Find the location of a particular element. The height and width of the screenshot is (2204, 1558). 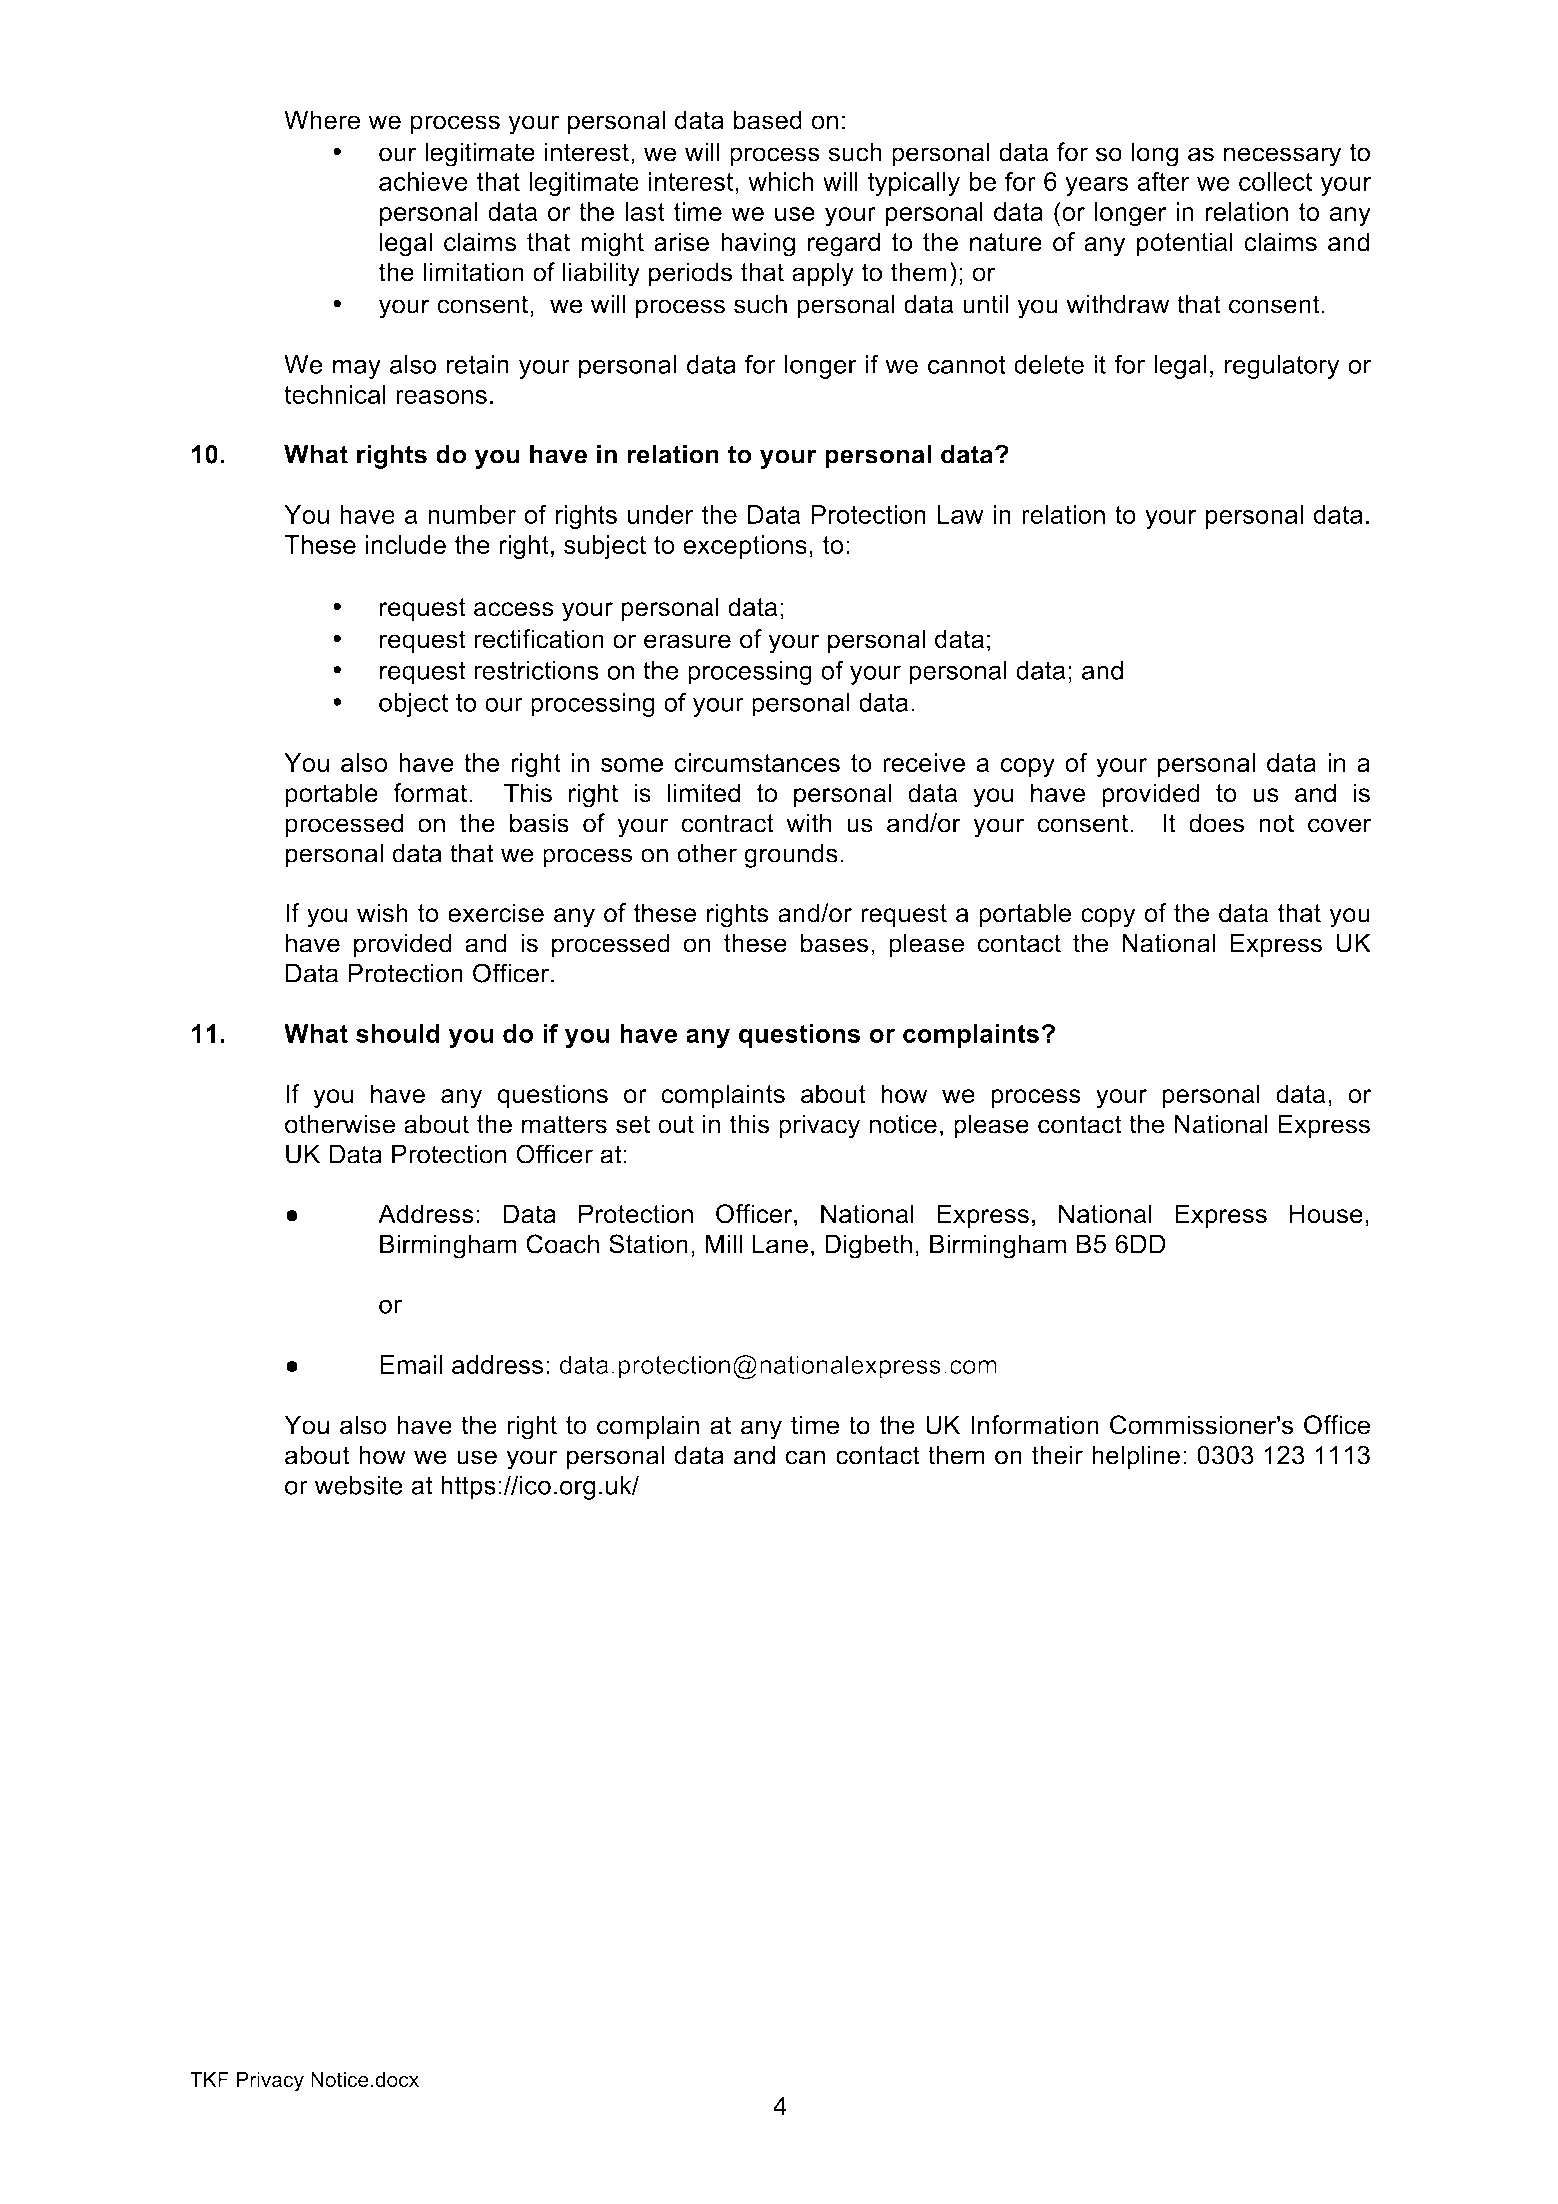

House is located at coordinates (1326, 1214).
